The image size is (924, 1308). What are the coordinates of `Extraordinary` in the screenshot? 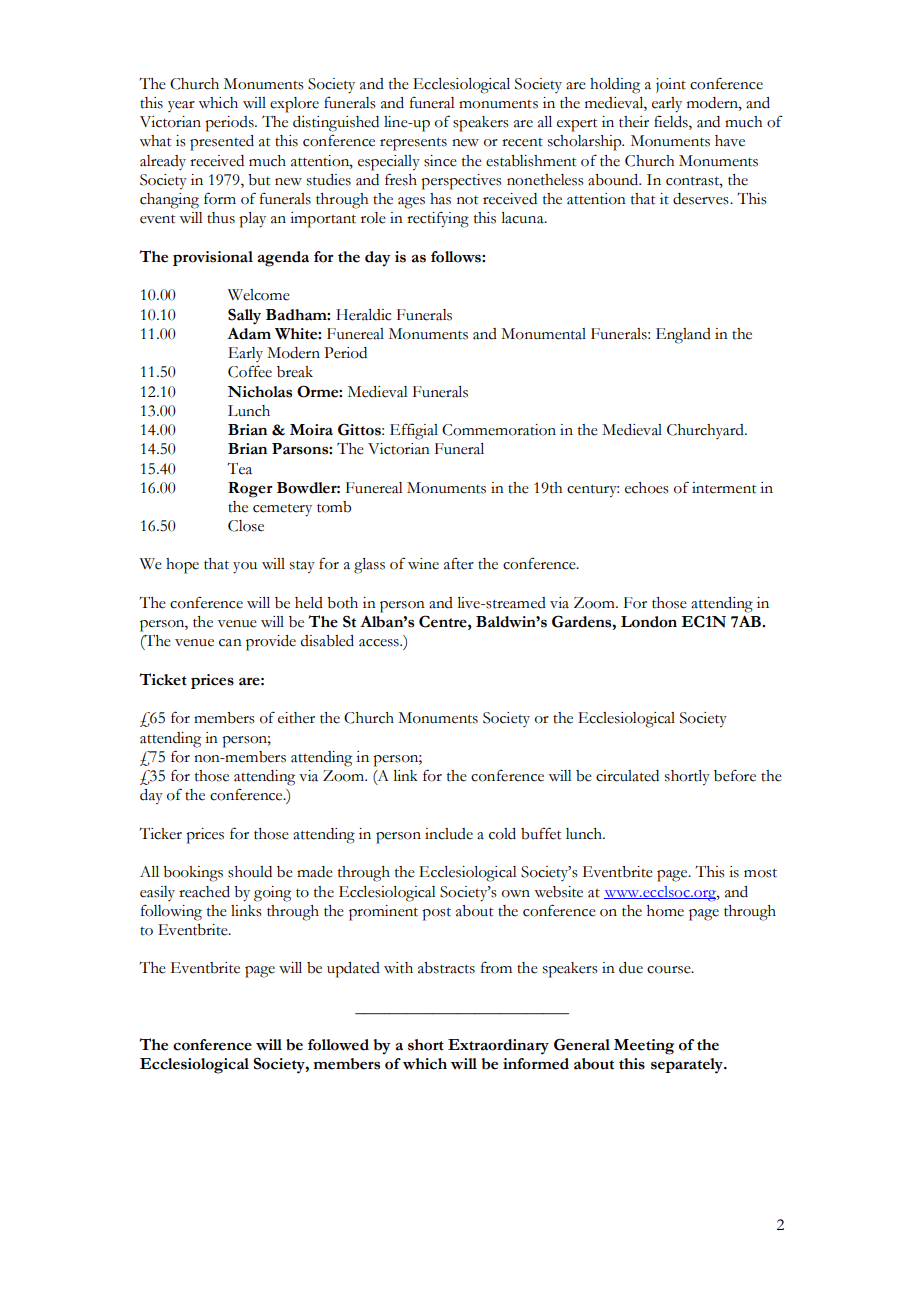 It's located at (498, 1047).
